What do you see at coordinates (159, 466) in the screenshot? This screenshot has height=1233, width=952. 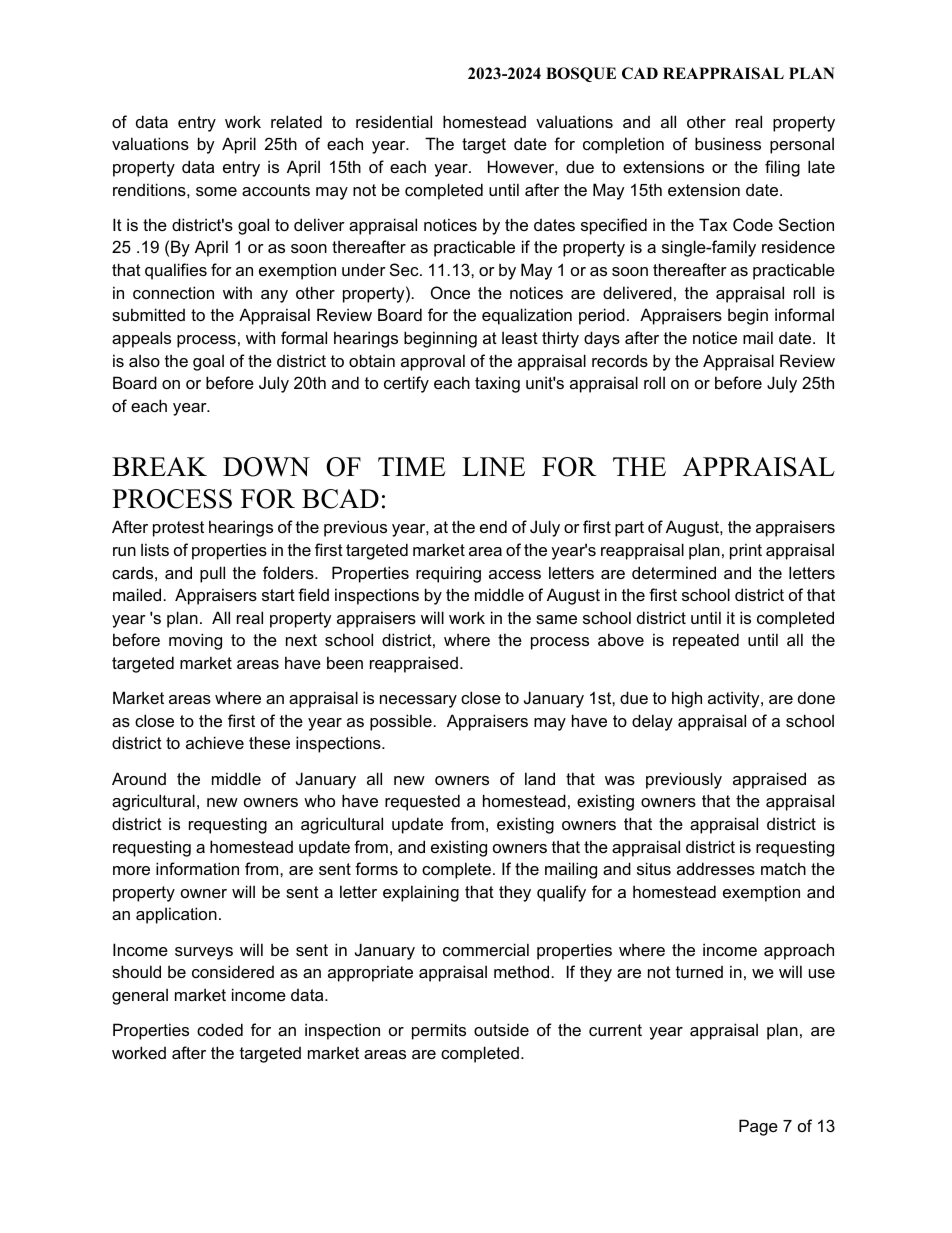 I see `BREAK` at bounding box center [159, 466].
